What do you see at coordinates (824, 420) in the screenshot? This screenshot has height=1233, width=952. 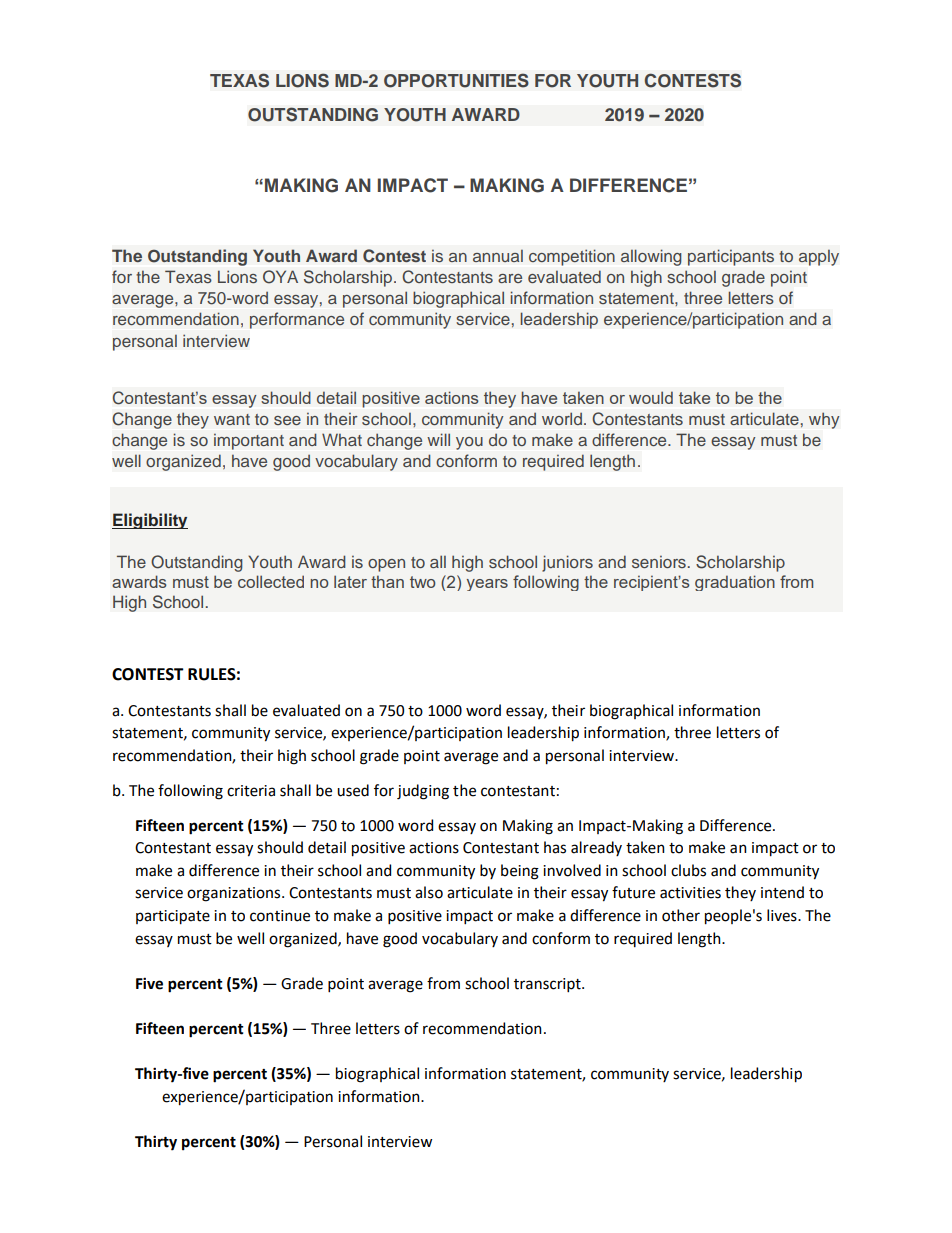 I see `why` at bounding box center [824, 420].
